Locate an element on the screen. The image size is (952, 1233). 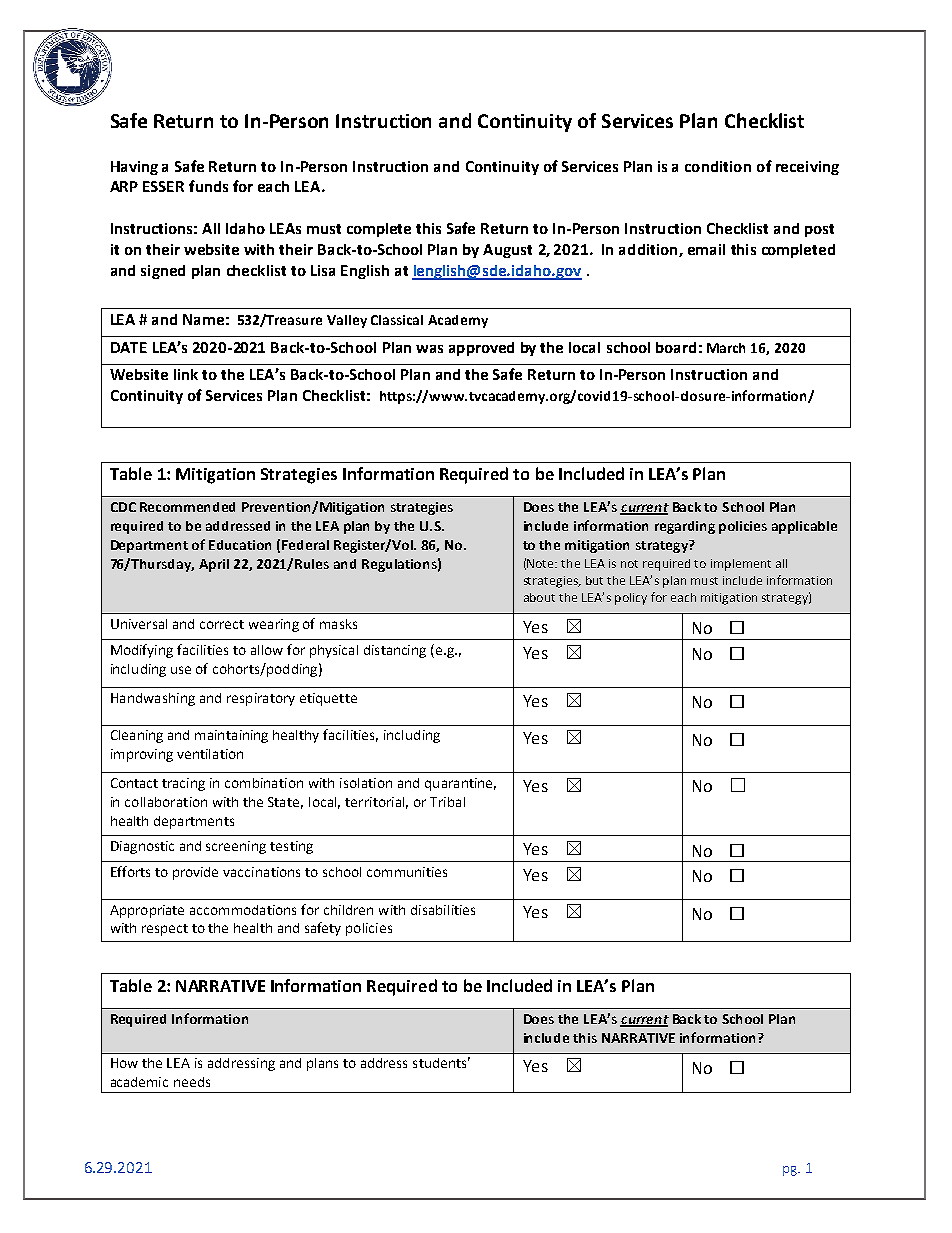
approved is located at coordinates (481, 349).
